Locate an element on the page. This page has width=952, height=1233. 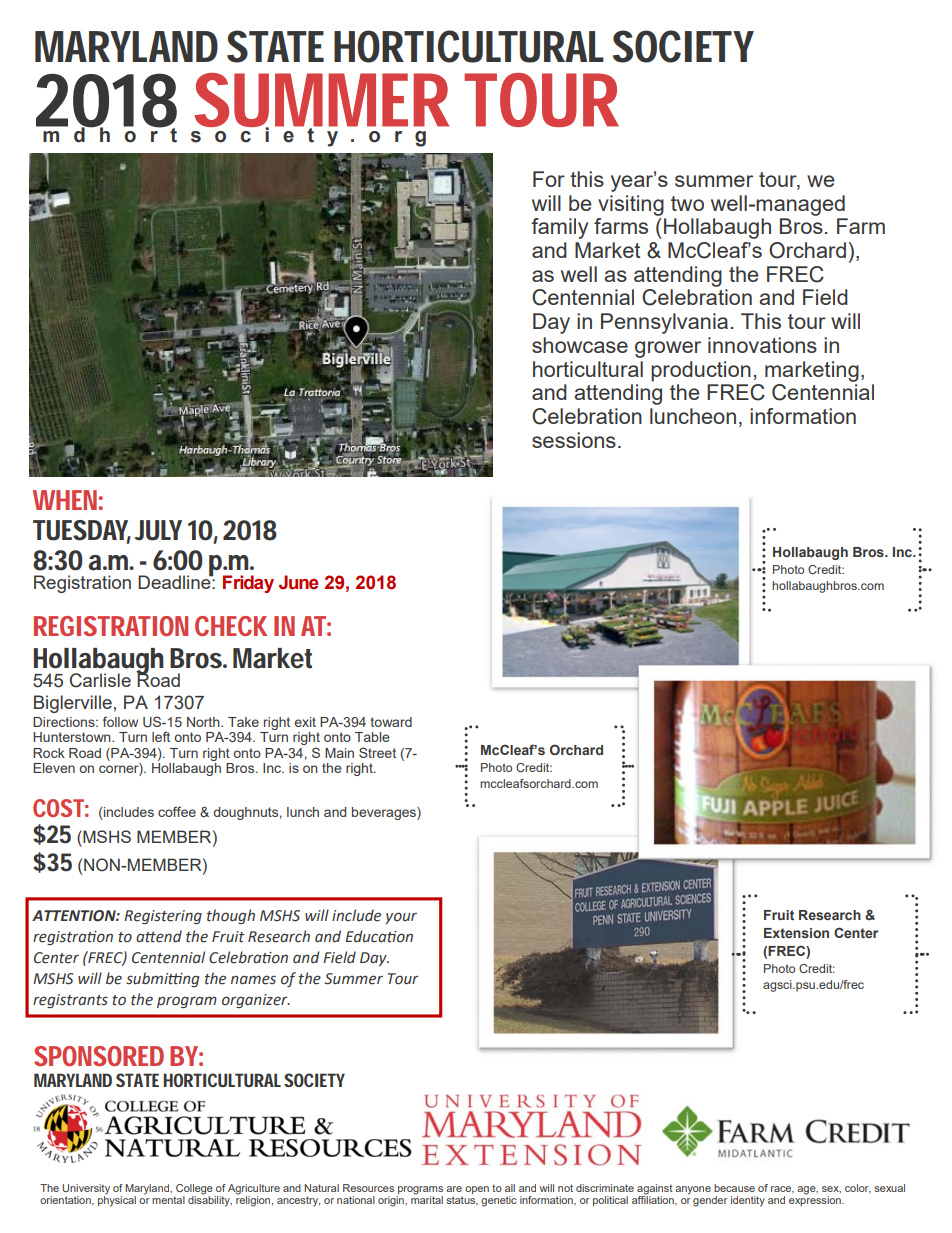
WHEN is located at coordinates (65, 500).
